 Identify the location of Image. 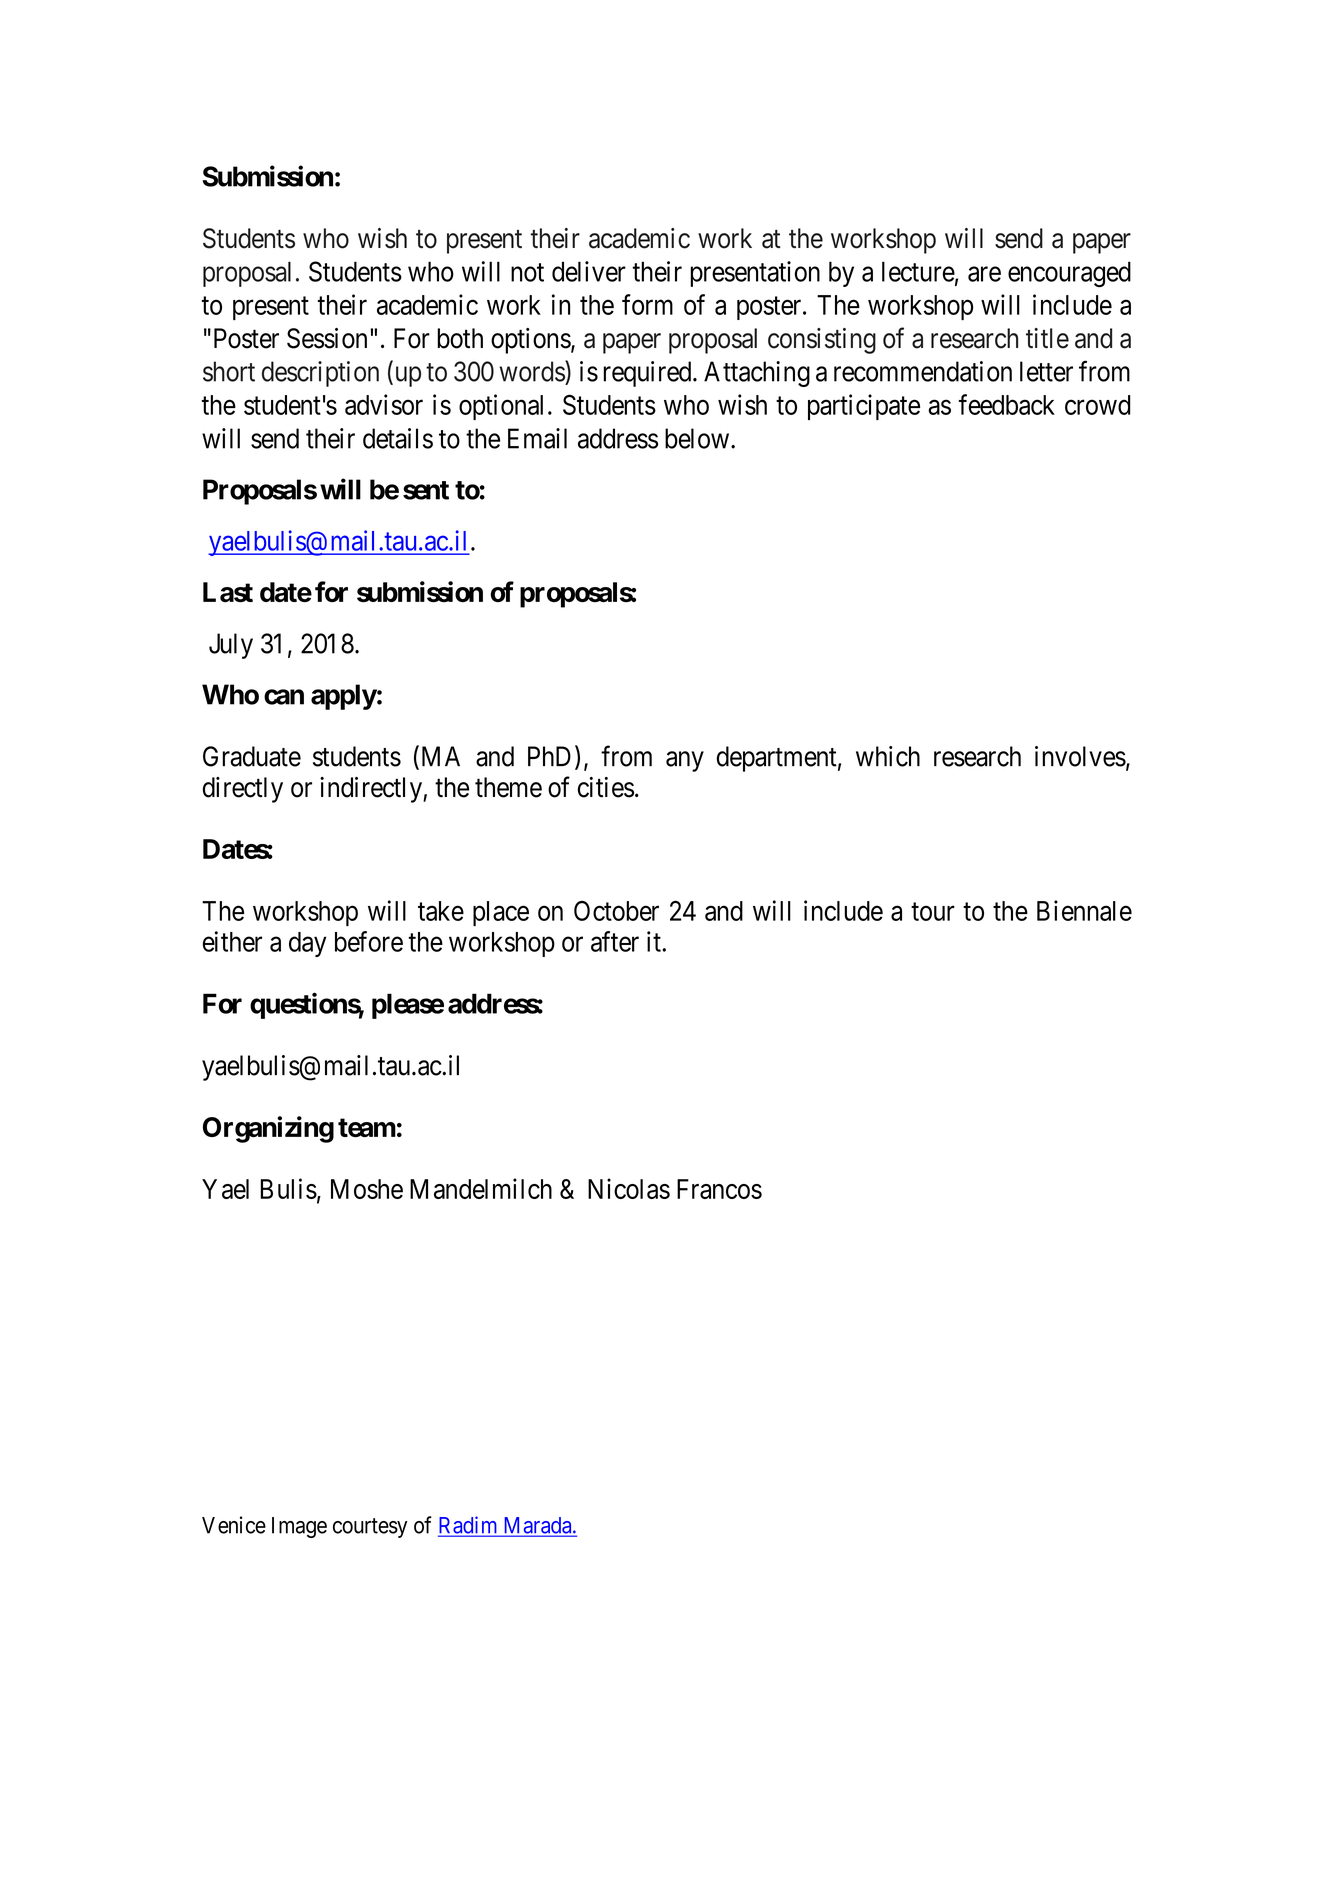
(299, 1527).
